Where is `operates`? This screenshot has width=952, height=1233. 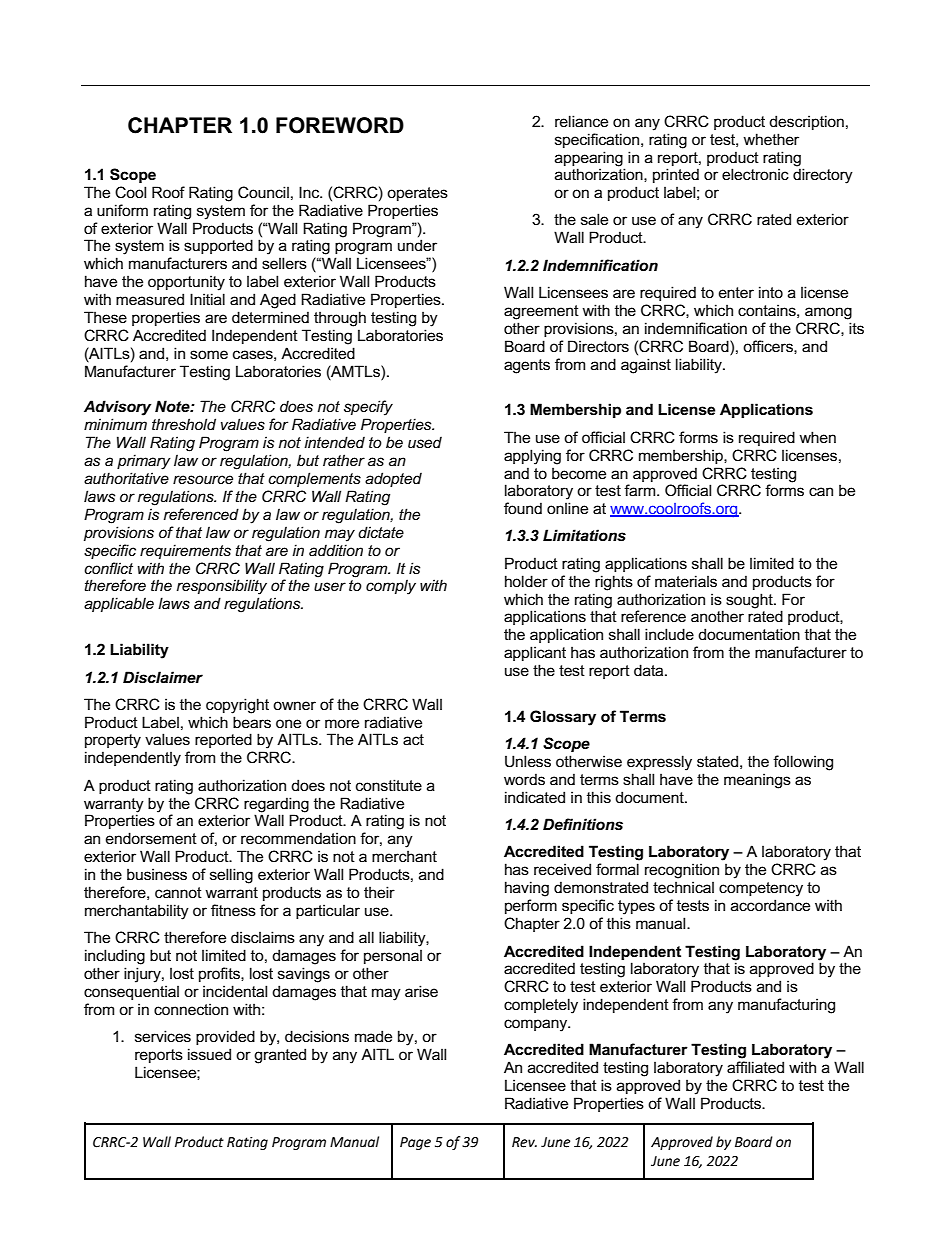
operates is located at coordinates (417, 194).
